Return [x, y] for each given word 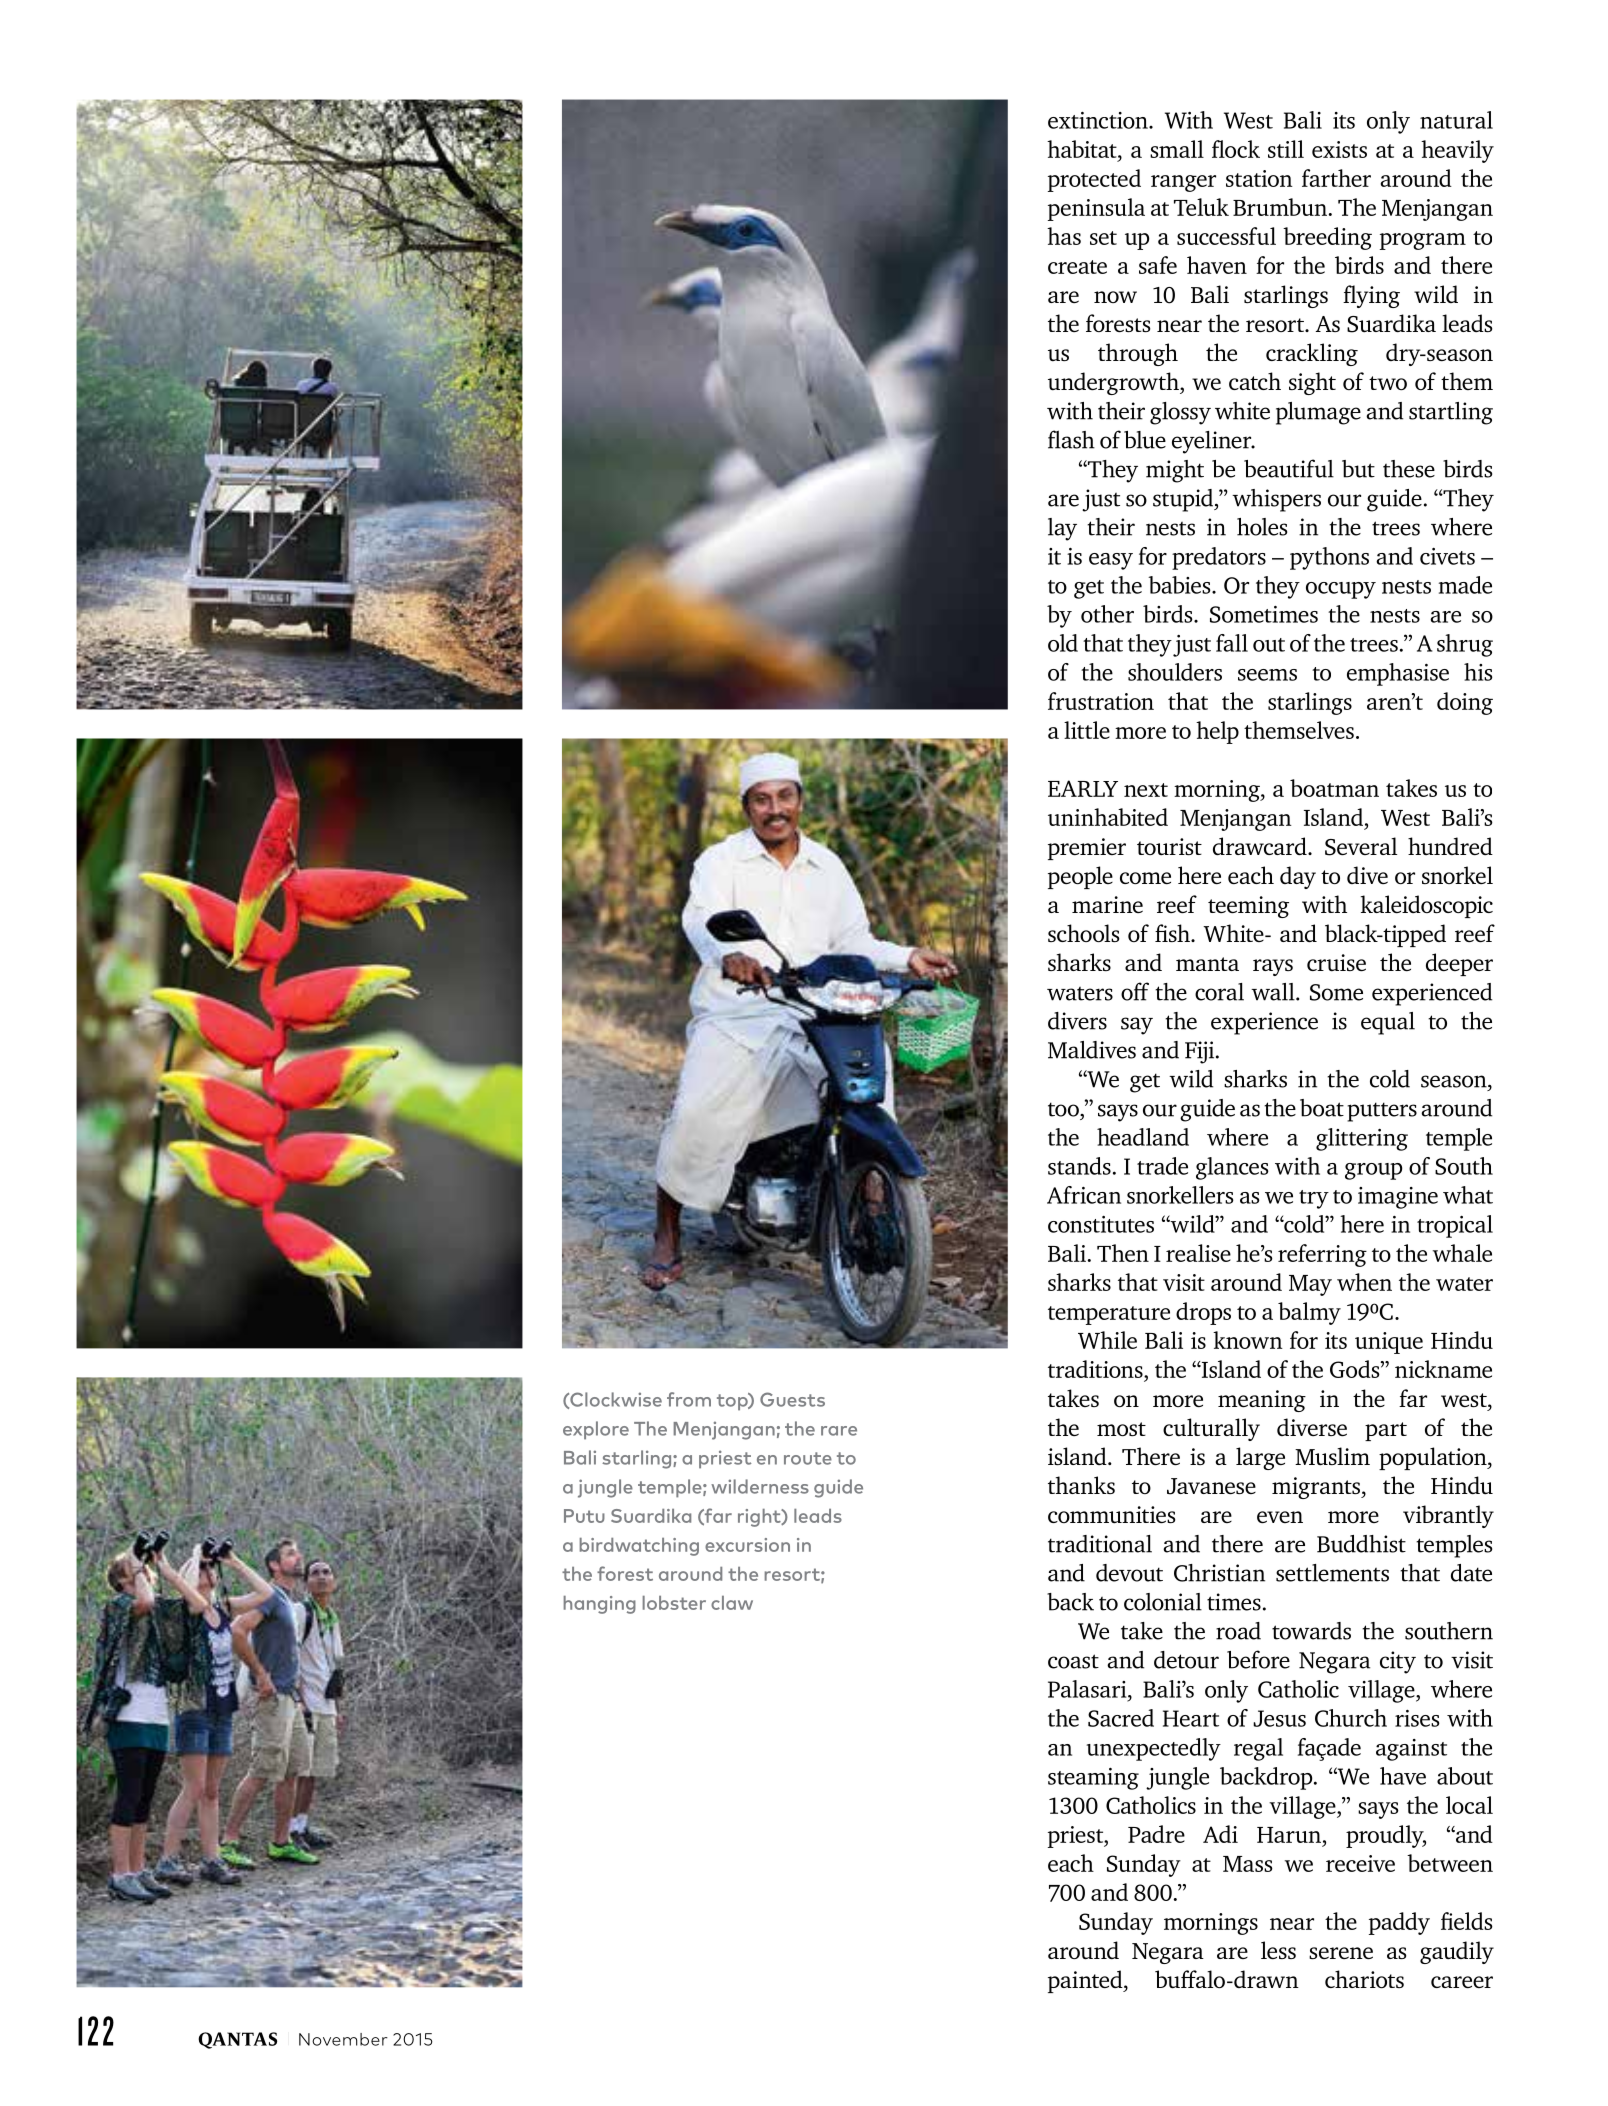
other [1107, 614]
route [808, 1458]
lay [1062, 529]
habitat [1083, 149]
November [343, 2039]
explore [596, 1430]
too [1064, 1109]
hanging [599, 1605]
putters [1382, 1112]
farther [1336, 178]
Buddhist [1361, 1544]
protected [1094, 180]
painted [1086, 1981]
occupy [1341, 590]
